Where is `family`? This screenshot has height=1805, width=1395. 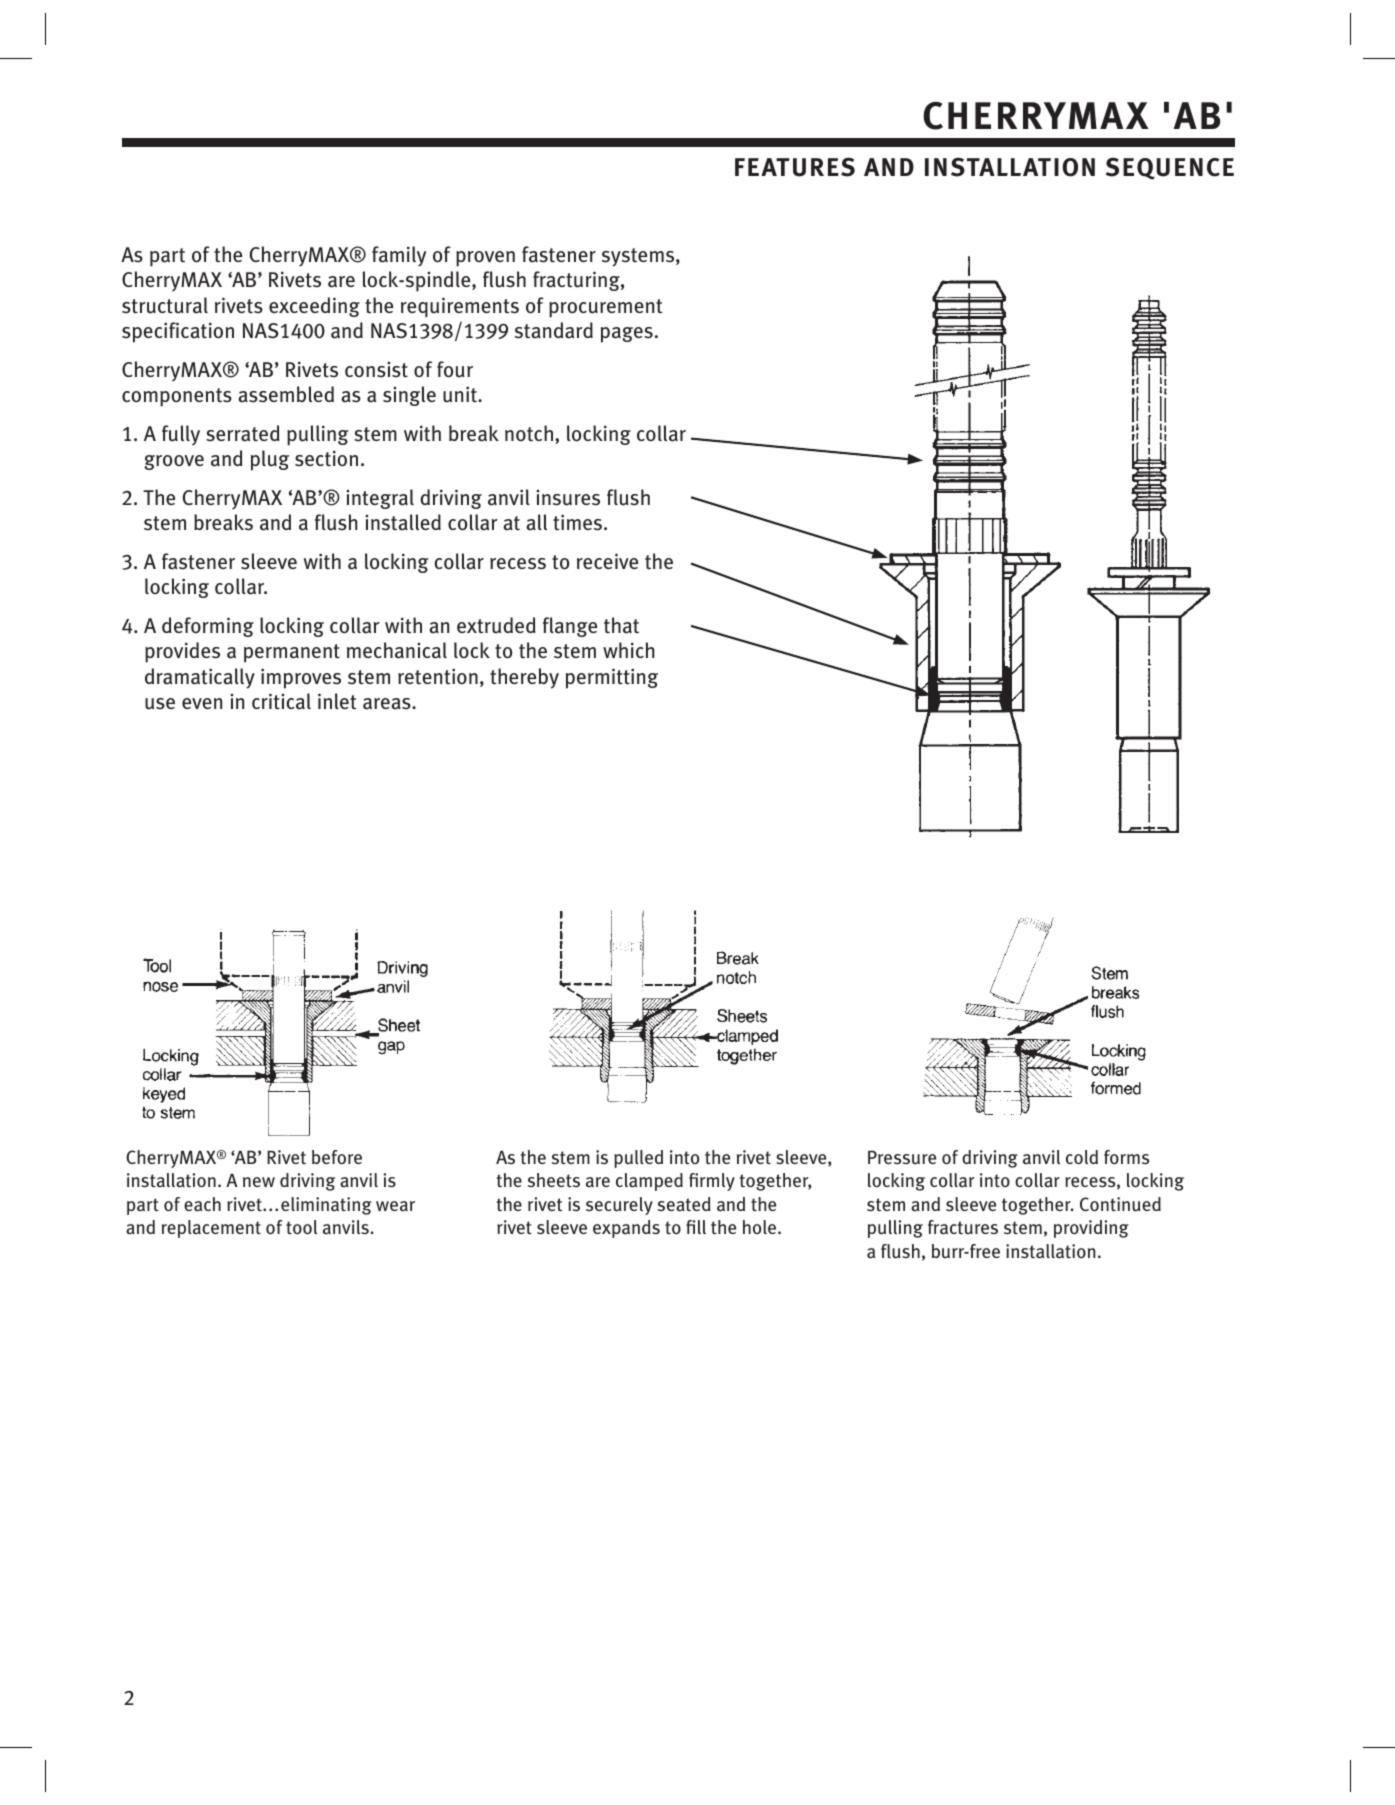 family is located at coordinates (399, 256).
